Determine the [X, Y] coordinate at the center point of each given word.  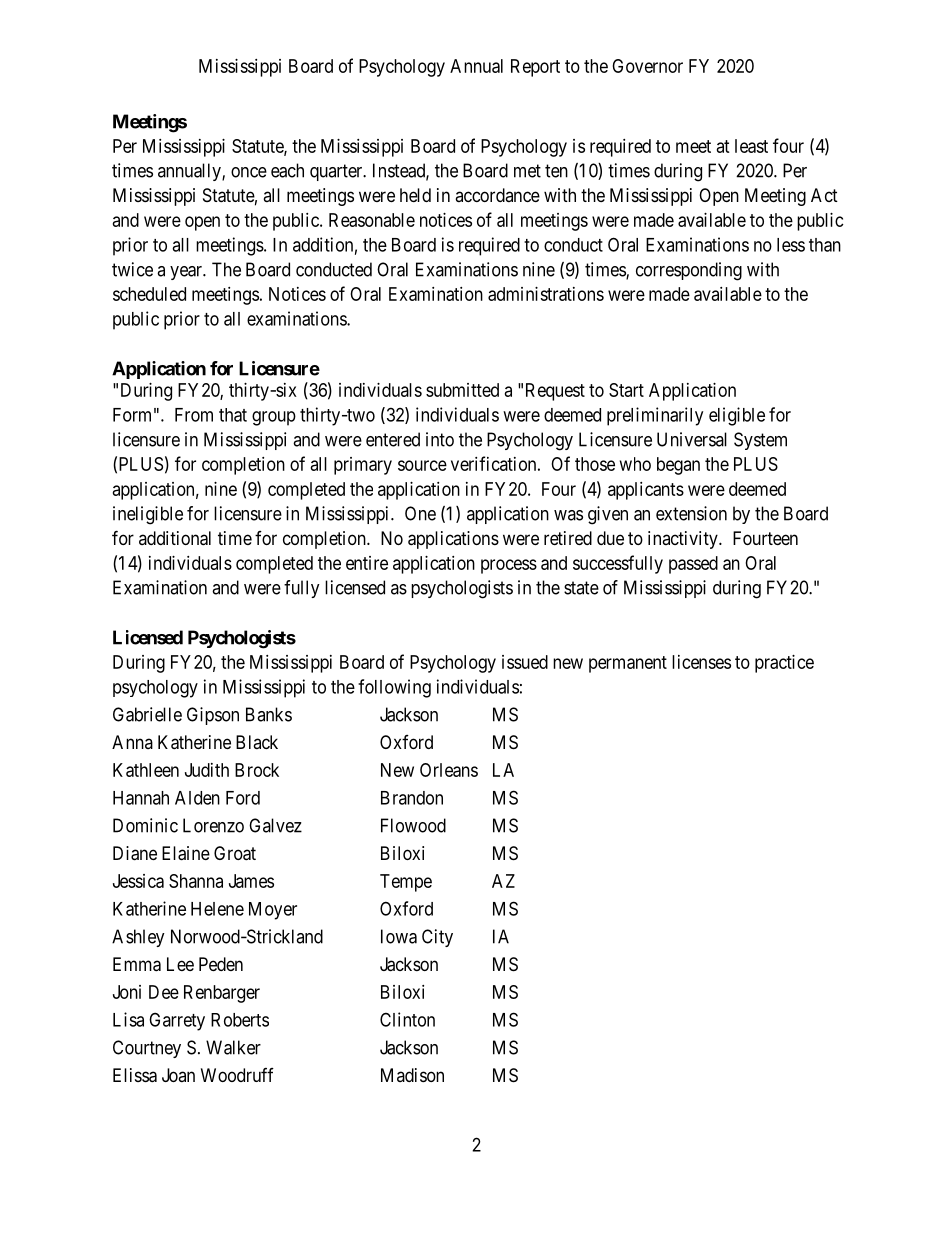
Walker [233, 1047]
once [249, 172]
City [437, 938]
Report [535, 68]
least [751, 146]
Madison [412, 1075]
